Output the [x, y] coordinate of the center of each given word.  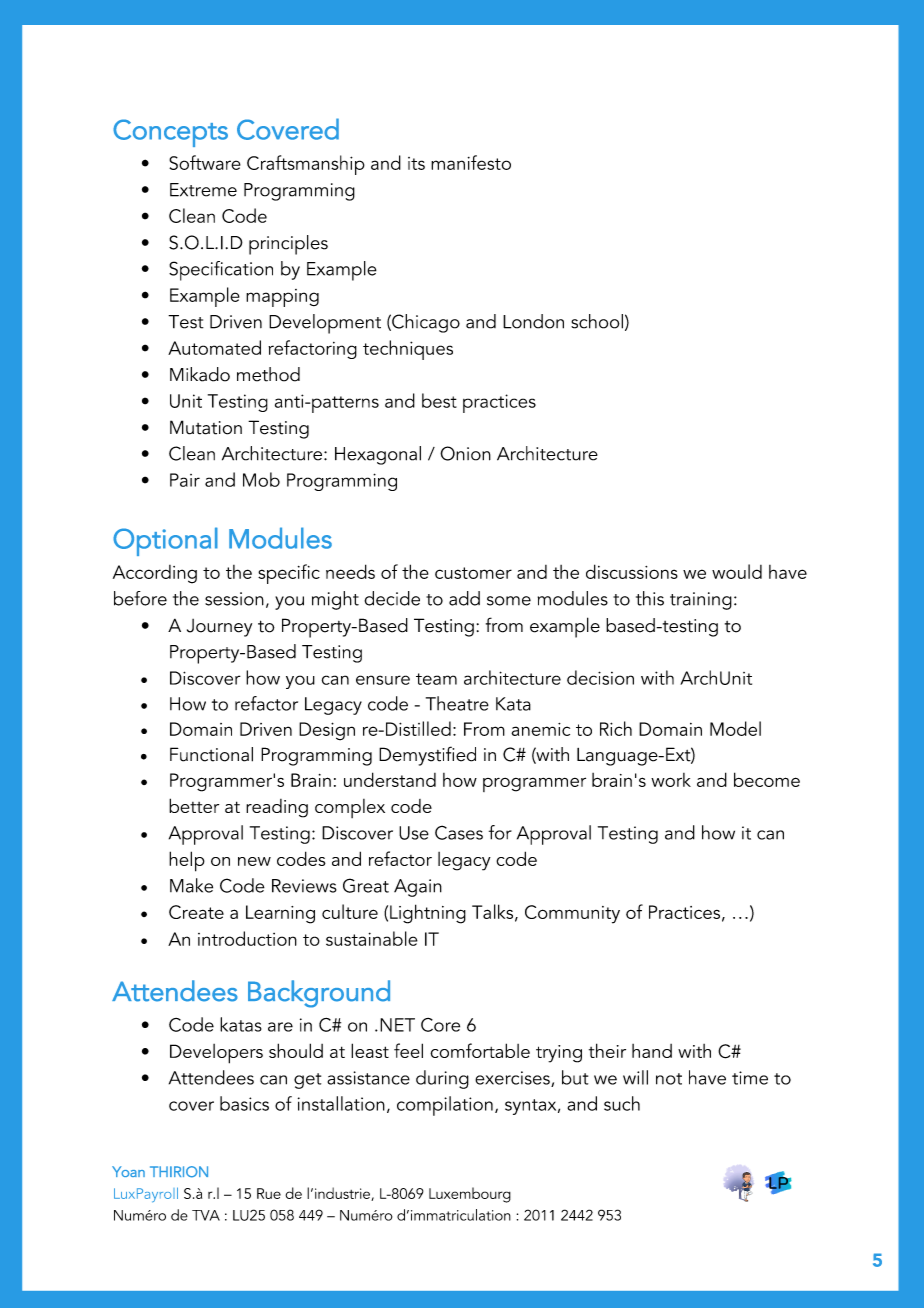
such [622, 1103]
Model [735, 728]
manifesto [471, 162]
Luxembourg [470, 1195]
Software [205, 162]
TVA [206, 1215]
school [597, 321]
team [436, 679]
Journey [219, 628]
